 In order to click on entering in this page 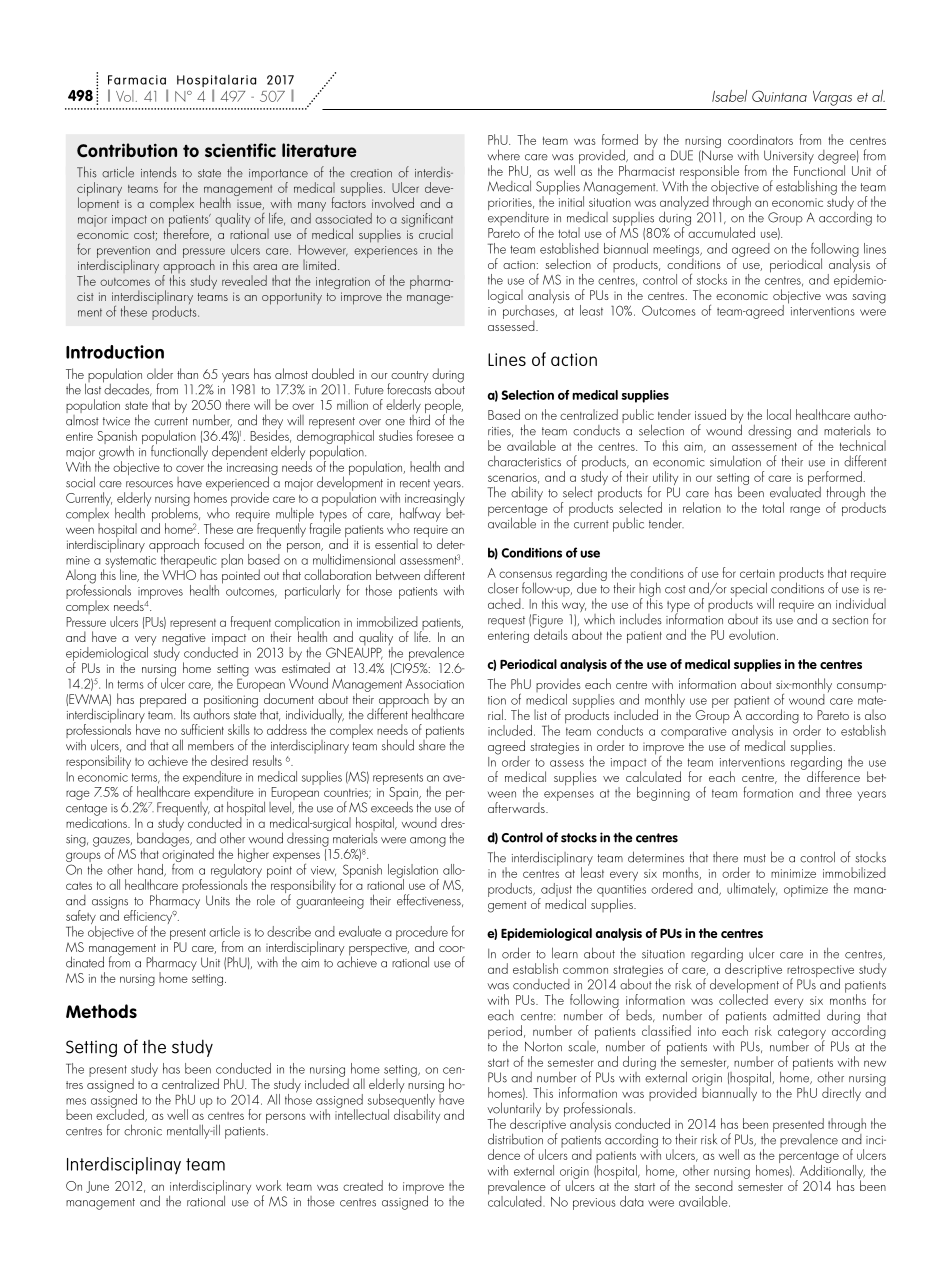, I will do `click(508, 637)`.
